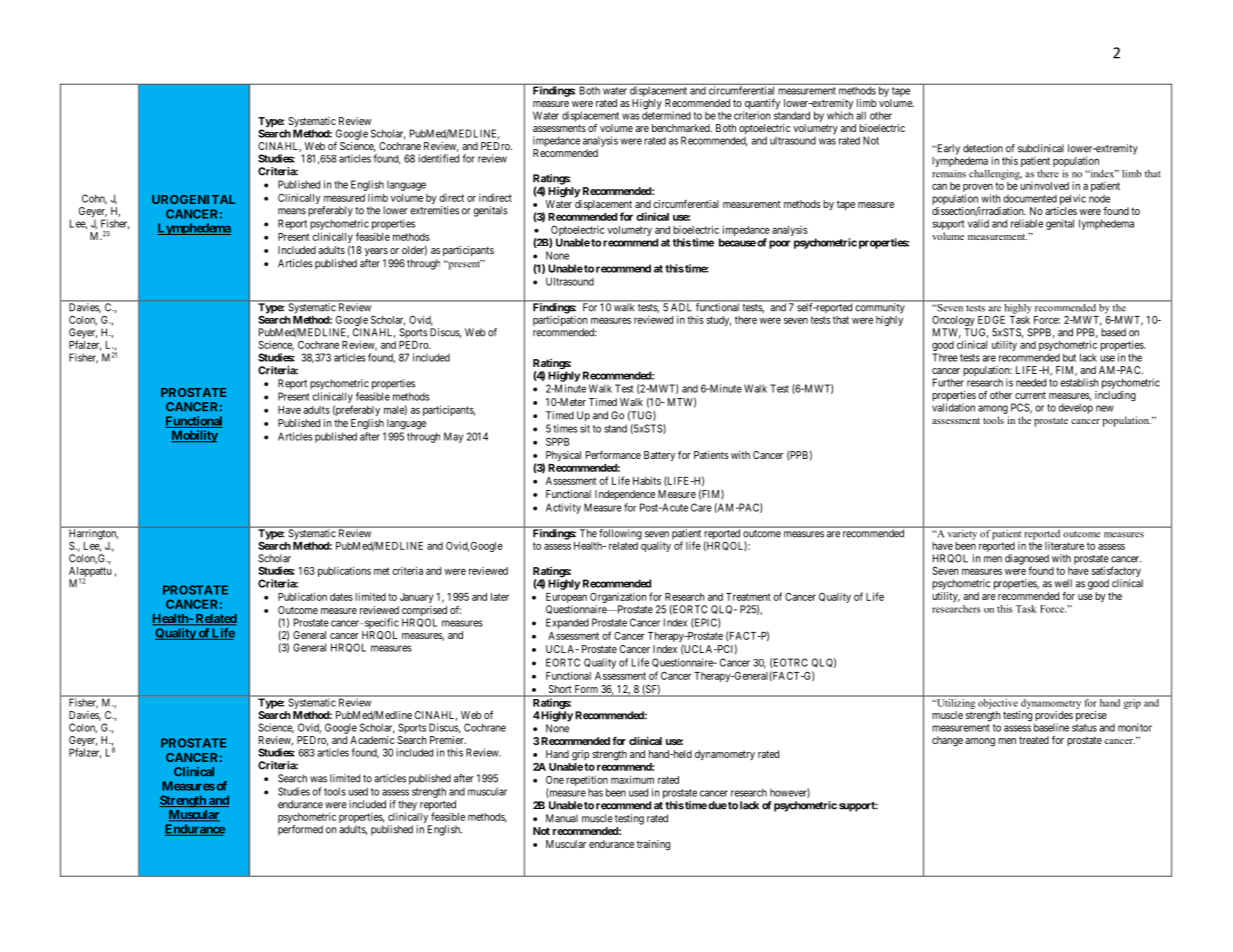 The height and width of the image is (952, 1233). Describe the element at coordinates (647, 480) in the image. I see `Habits` at that location.
